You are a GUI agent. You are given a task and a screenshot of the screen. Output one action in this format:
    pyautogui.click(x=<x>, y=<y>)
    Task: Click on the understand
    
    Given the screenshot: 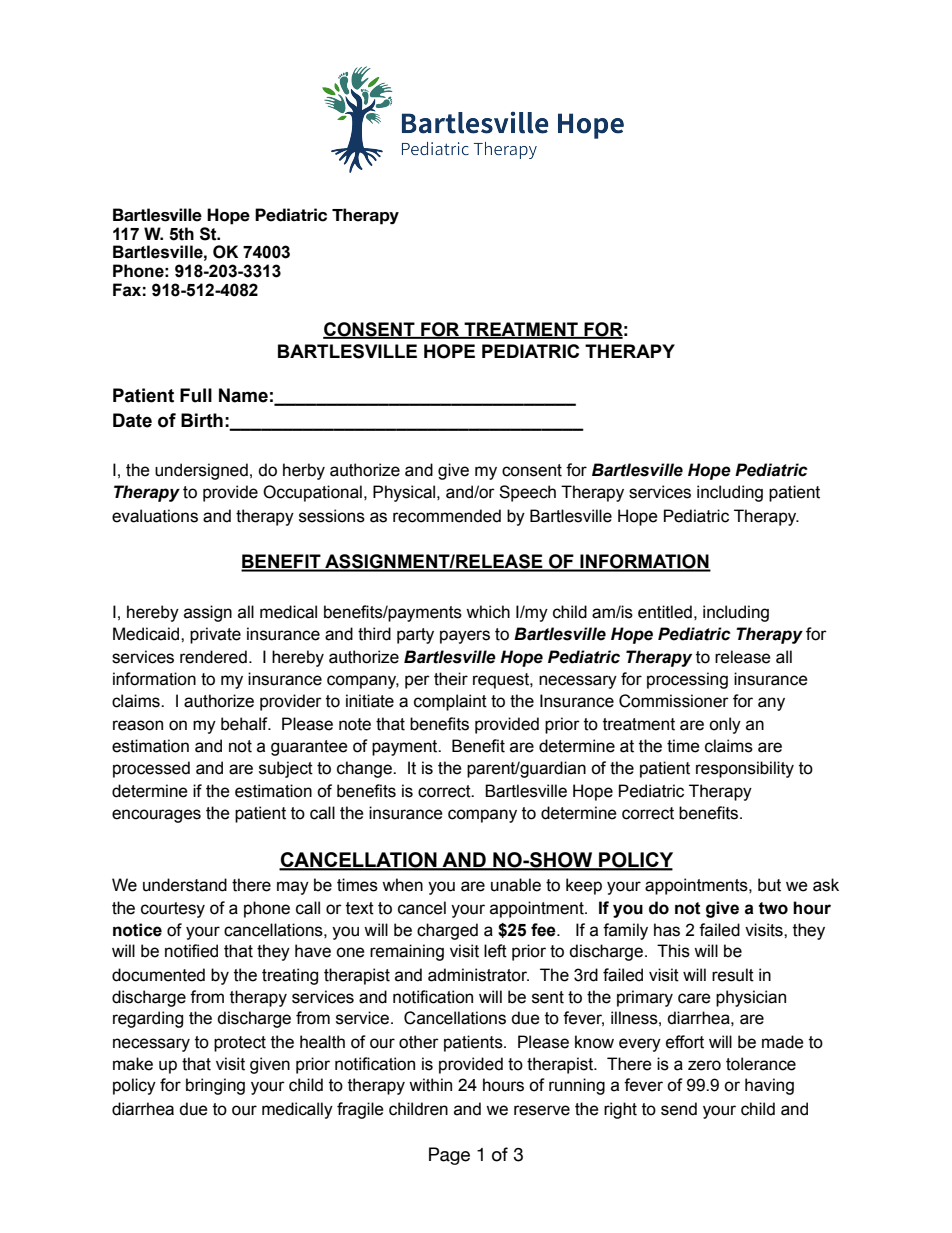 What is the action you would take?
    pyautogui.click(x=185, y=885)
